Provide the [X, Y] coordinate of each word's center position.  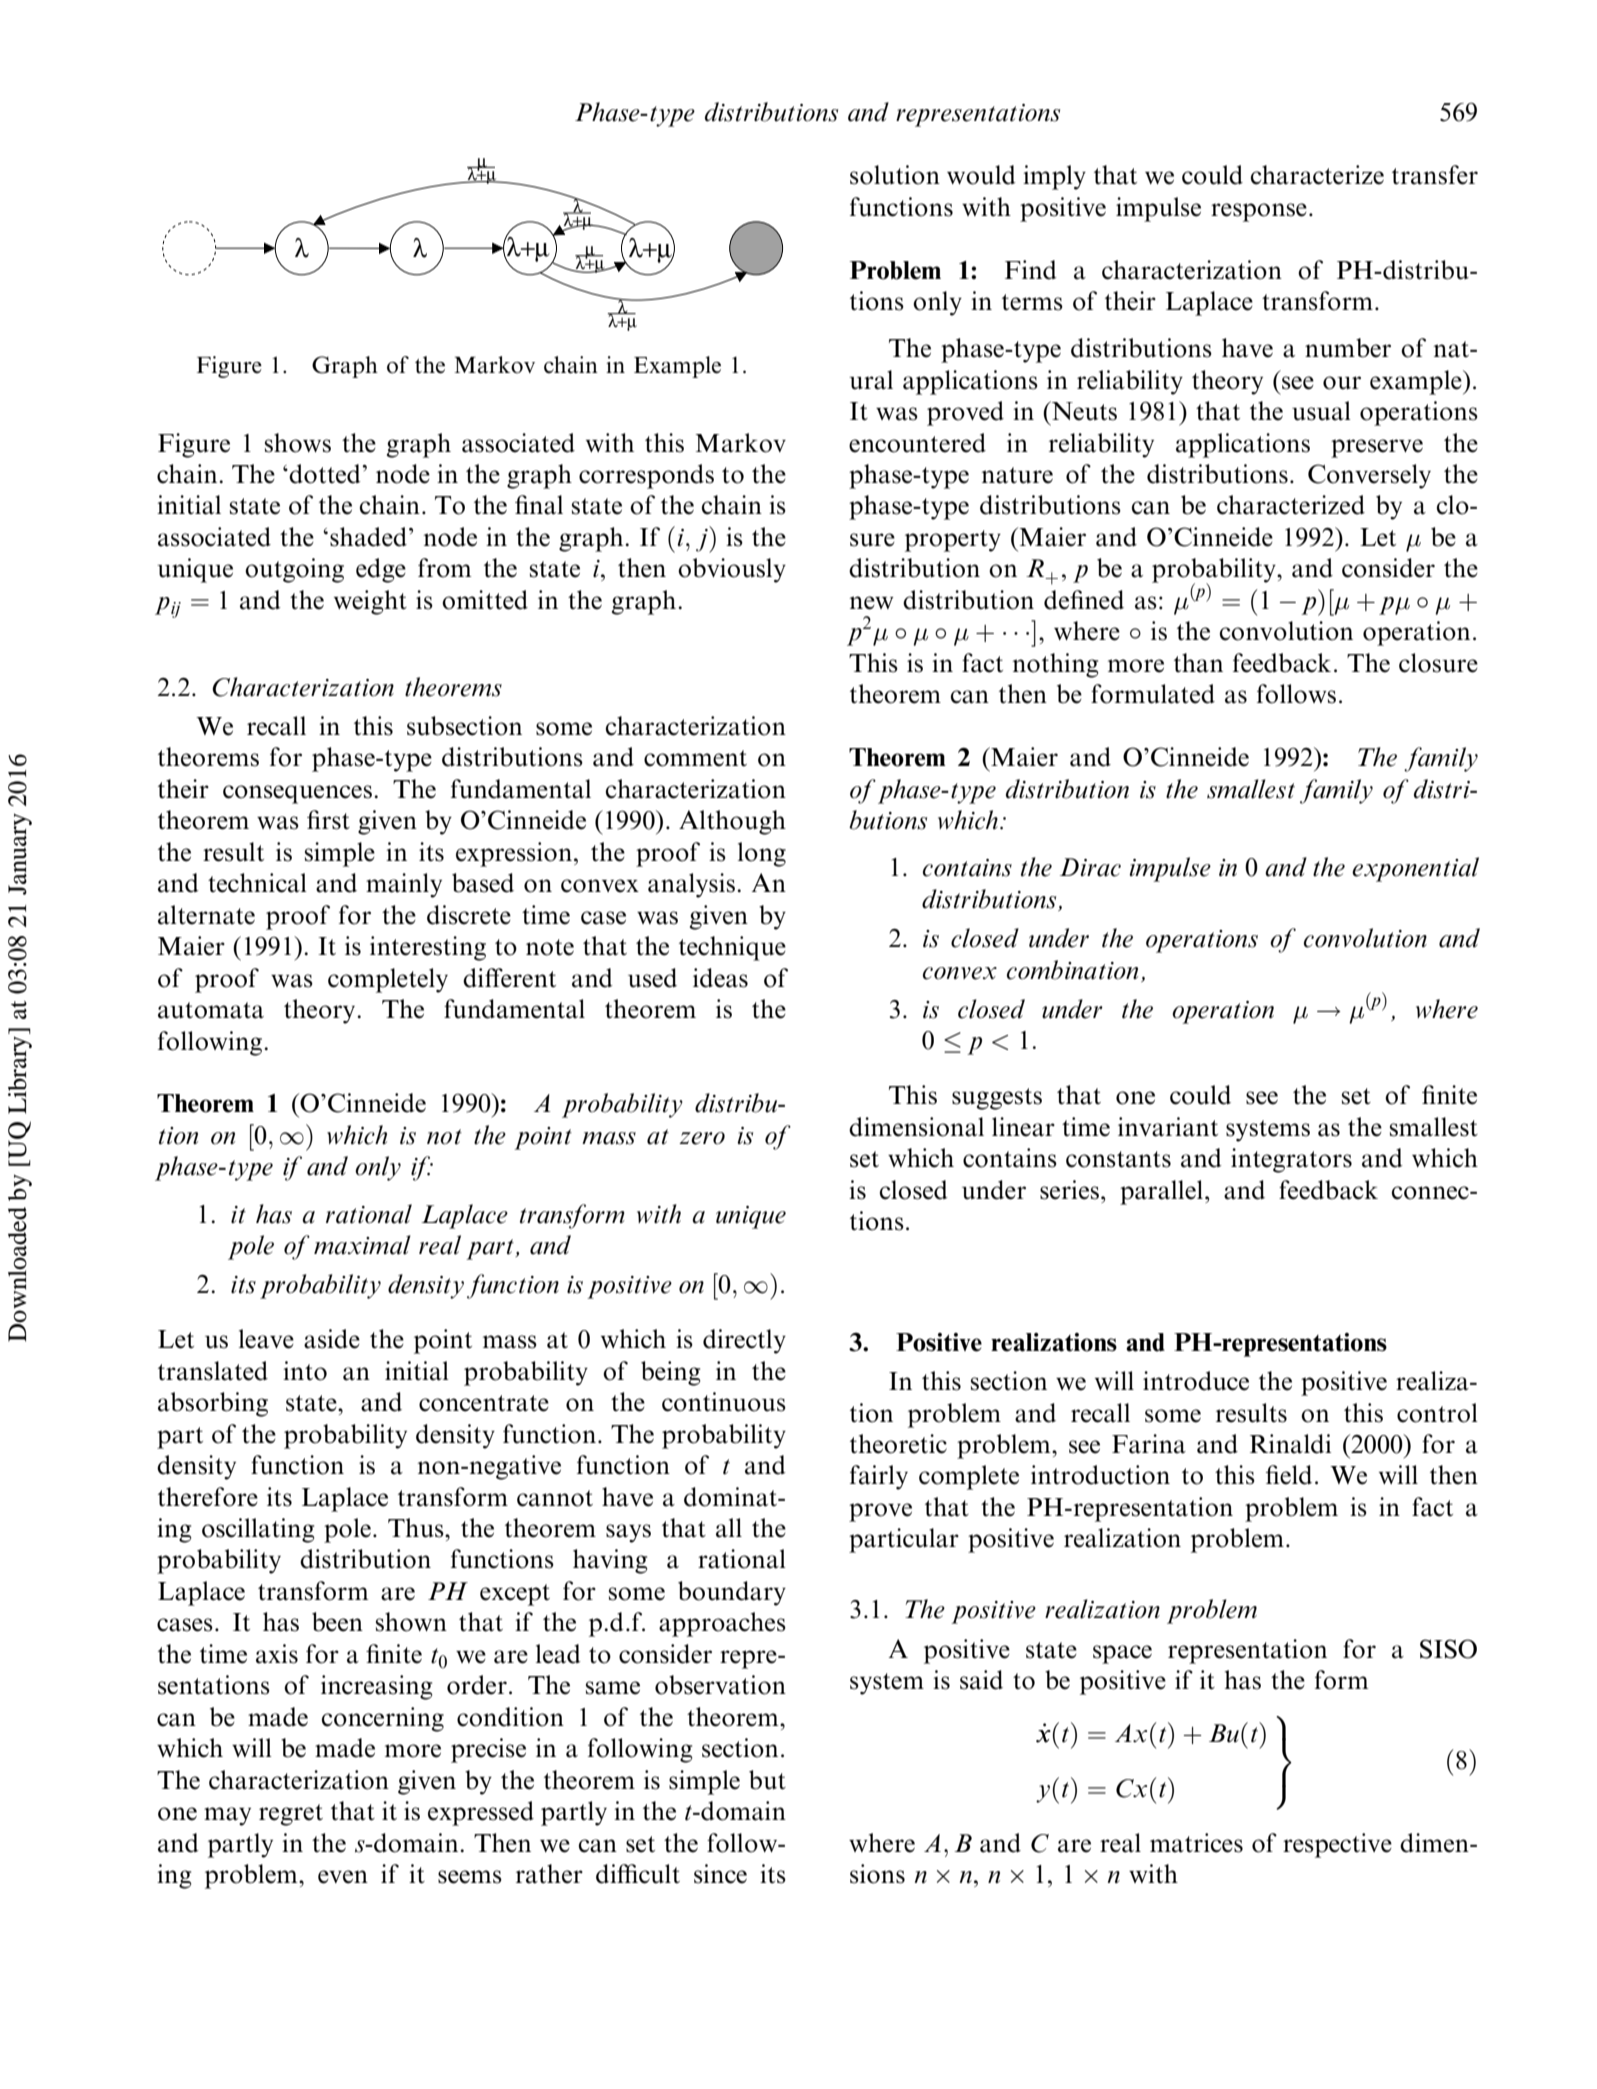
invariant [1168, 1127]
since [720, 1874]
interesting [428, 948]
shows [298, 443]
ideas [720, 978]
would [981, 175]
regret [291, 1815]
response [1259, 212]
